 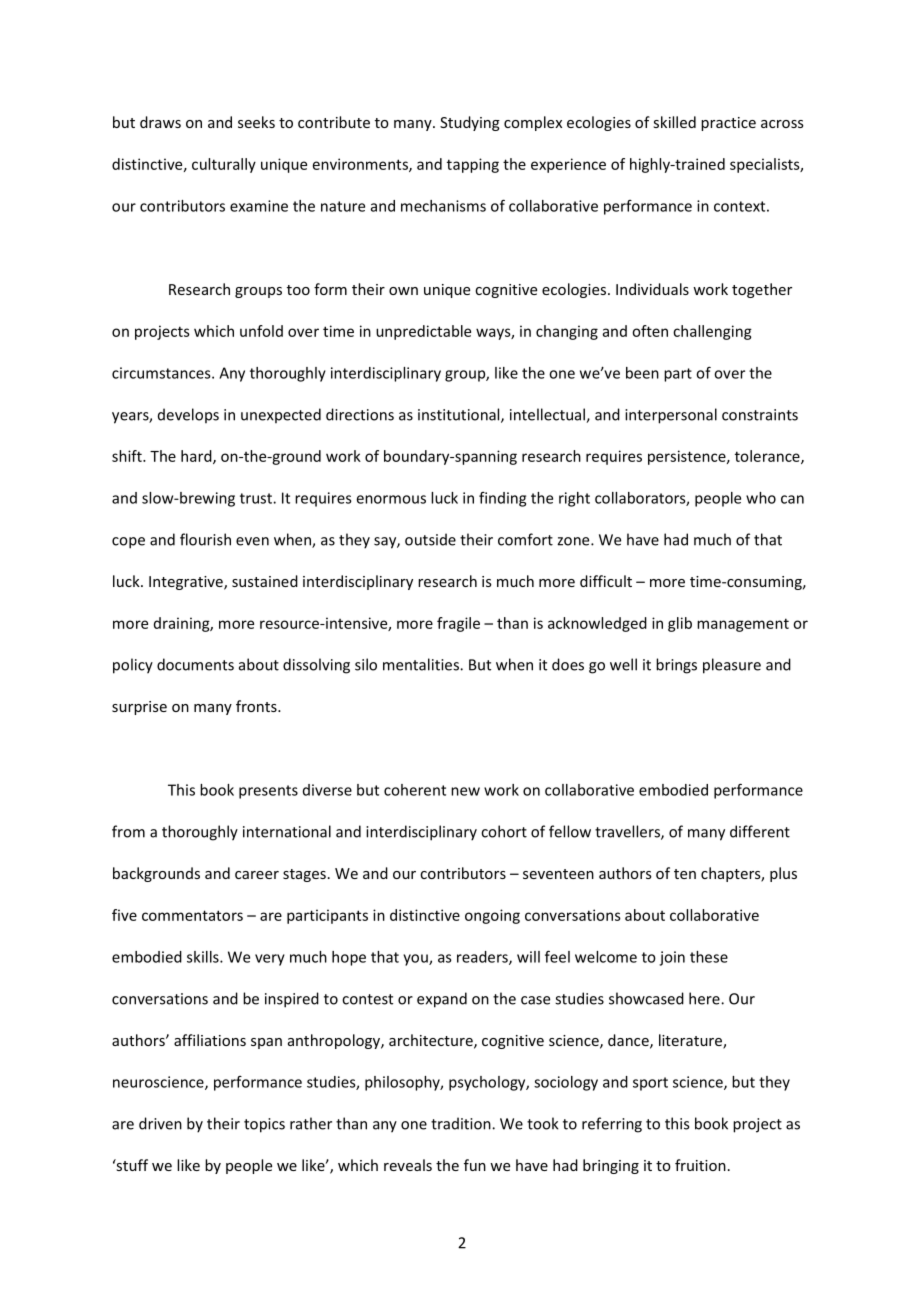 What do you see at coordinates (224, 165) in the page?
I see `culturally` at bounding box center [224, 165].
